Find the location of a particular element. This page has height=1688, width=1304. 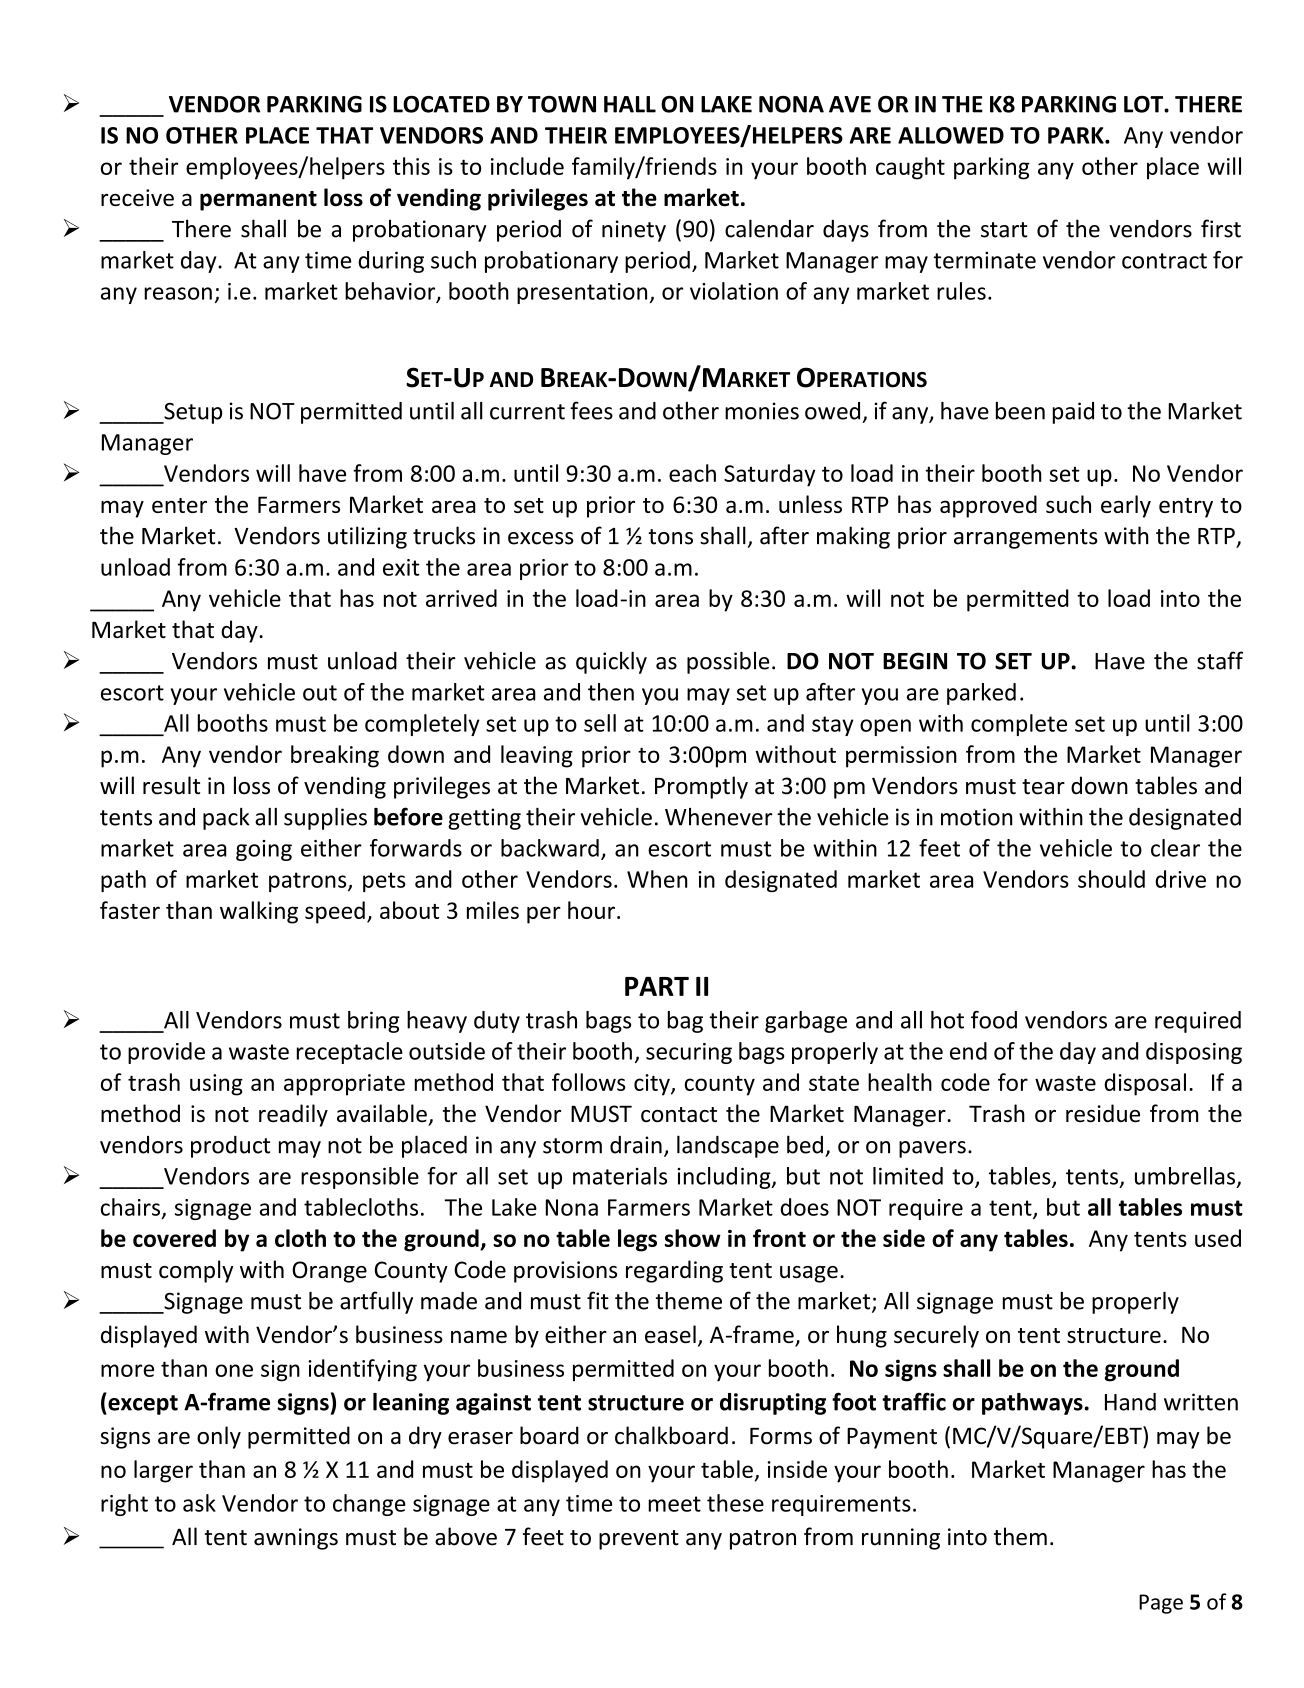

ninety is located at coordinates (634, 231).
